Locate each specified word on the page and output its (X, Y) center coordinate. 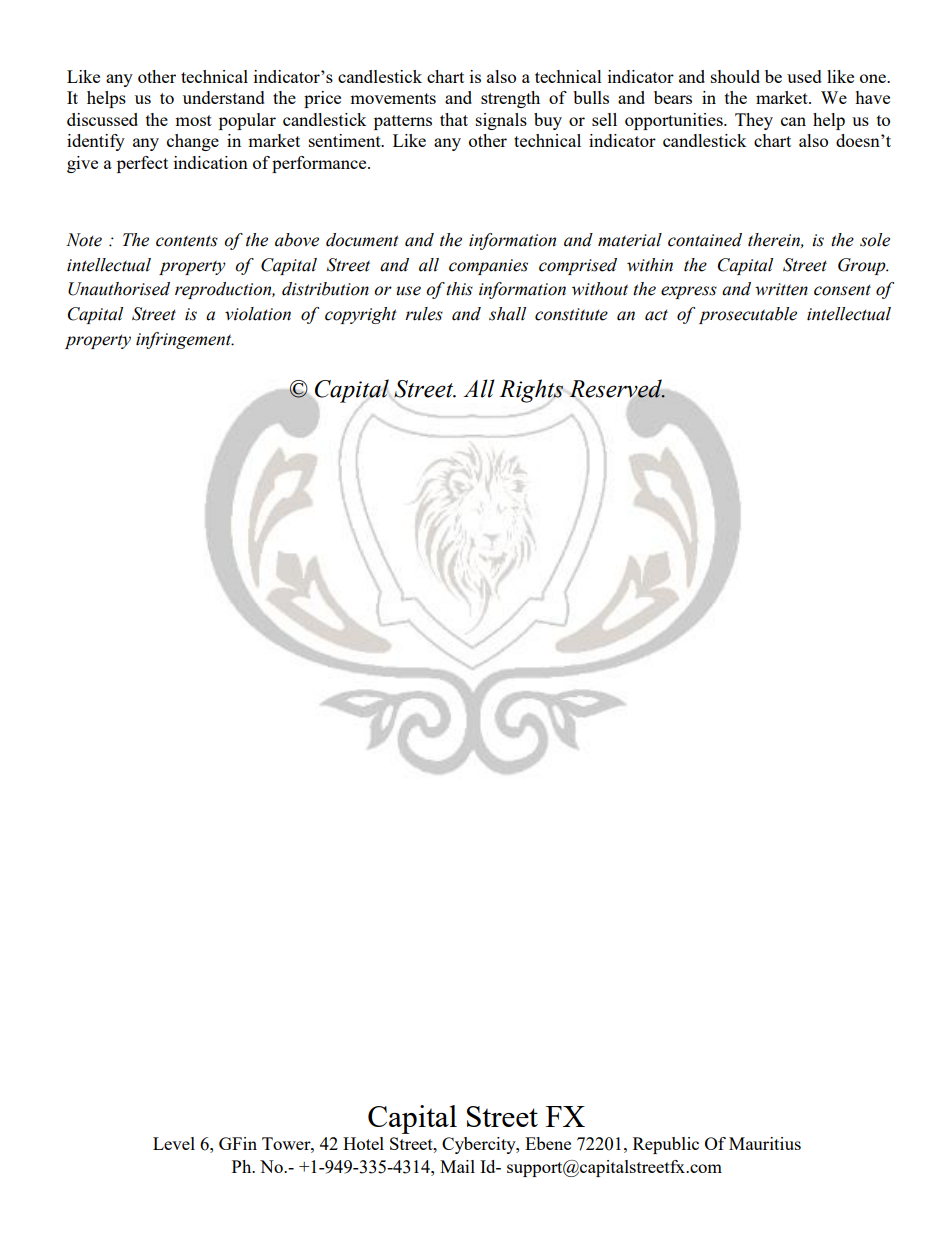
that (454, 119)
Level (174, 1143)
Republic (666, 1145)
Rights (531, 391)
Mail (457, 1166)
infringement (185, 340)
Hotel (363, 1143)
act (656, 315)
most (193, 120)
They (754, 121)
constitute (571, 314)
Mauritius (765, 1143)
